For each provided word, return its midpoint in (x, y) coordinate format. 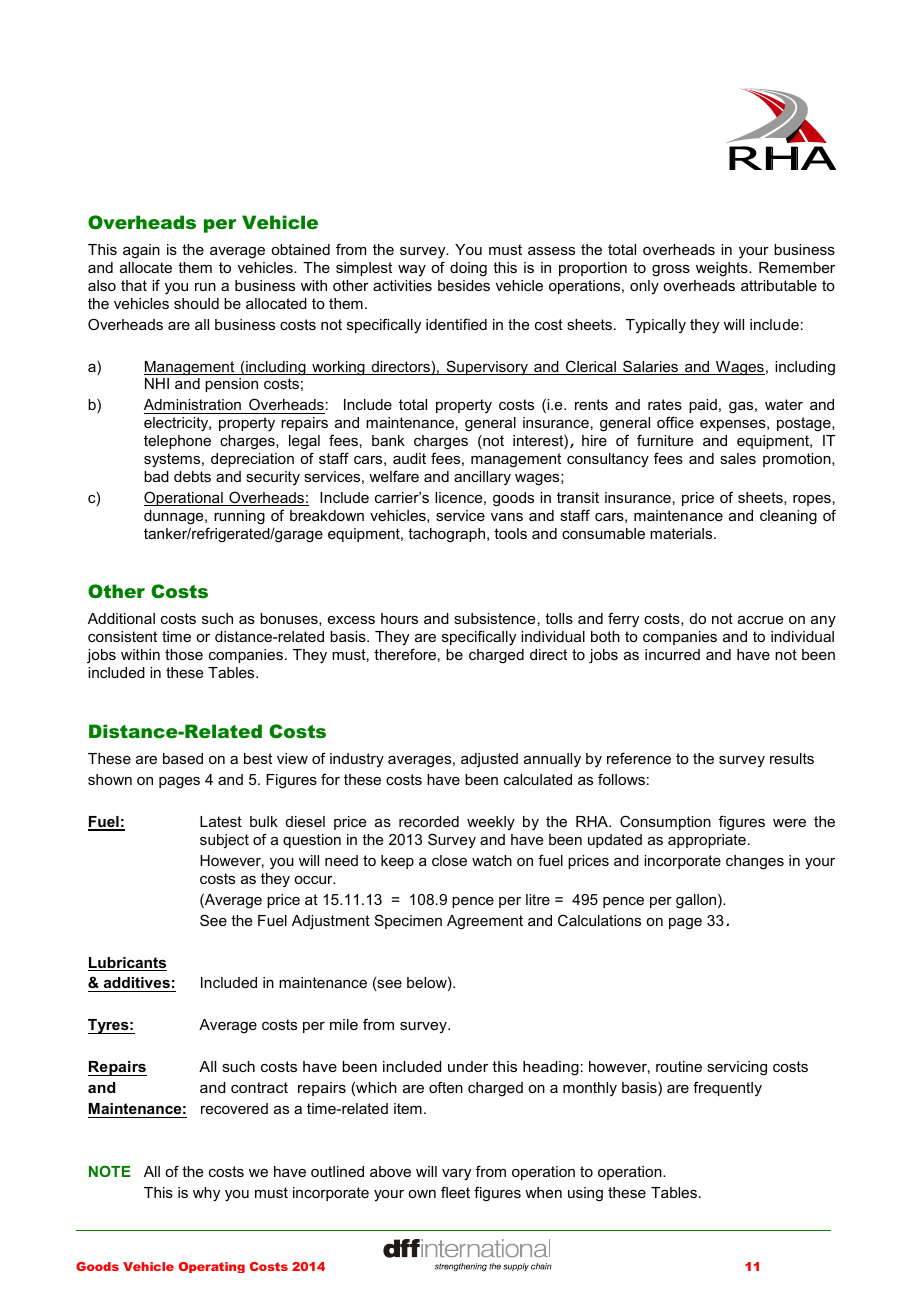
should (196, 303)
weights (723, 269)
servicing (737, 1068)
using (585, 1194)
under (468, 1066)
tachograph (448, 535)
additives (136, 984)
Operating (212, 1267)
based (183, 758)
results (792, 758)
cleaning (788, 517)
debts (192, 476)
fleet (455, 1192)
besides (464, 285)
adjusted (489, 760)
